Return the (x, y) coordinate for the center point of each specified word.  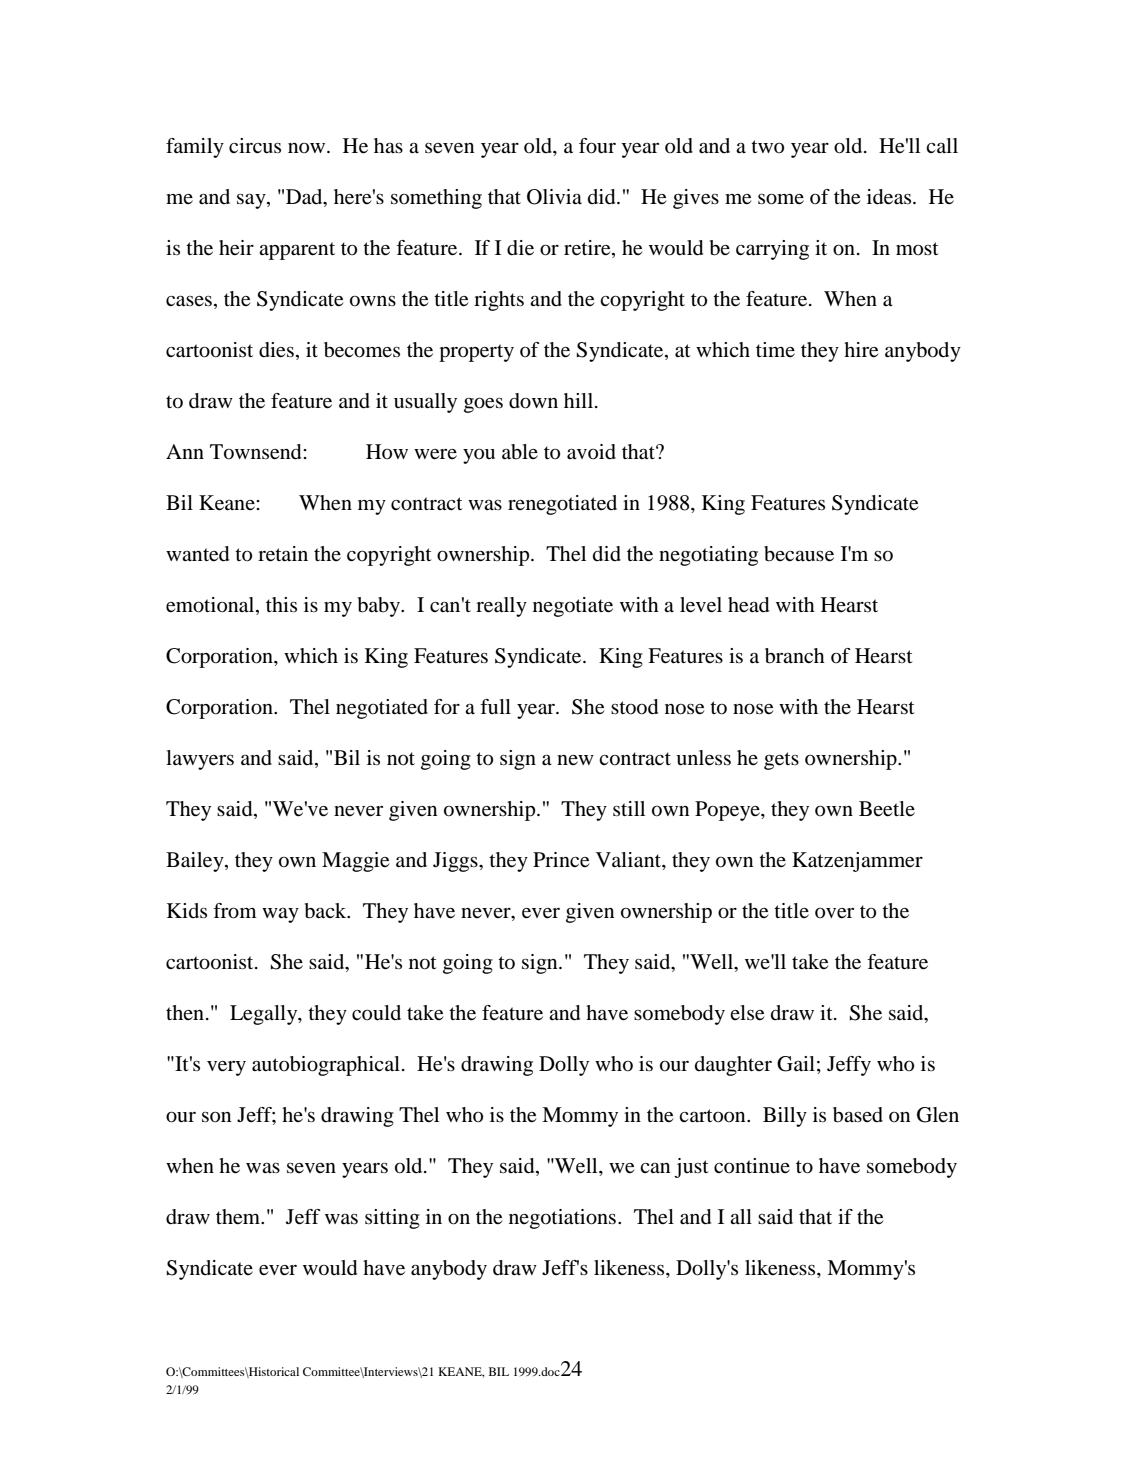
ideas (890, 197)
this (281, 604)
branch (795, 656)
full (495, 706)
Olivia (554, 197)
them (239, 1217)
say (252, 201)
